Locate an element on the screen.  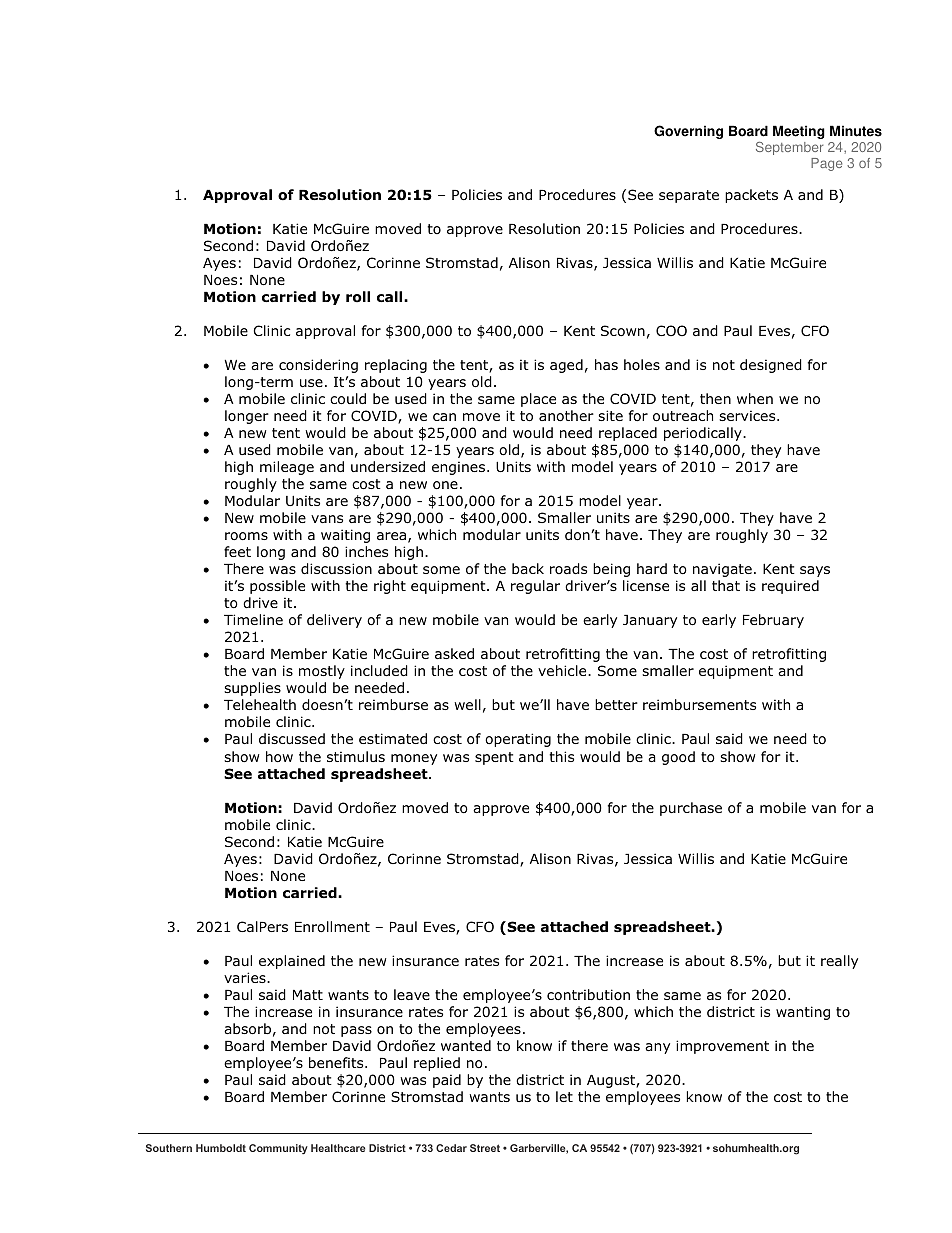
Community is located at coordinates (278, 1149).
